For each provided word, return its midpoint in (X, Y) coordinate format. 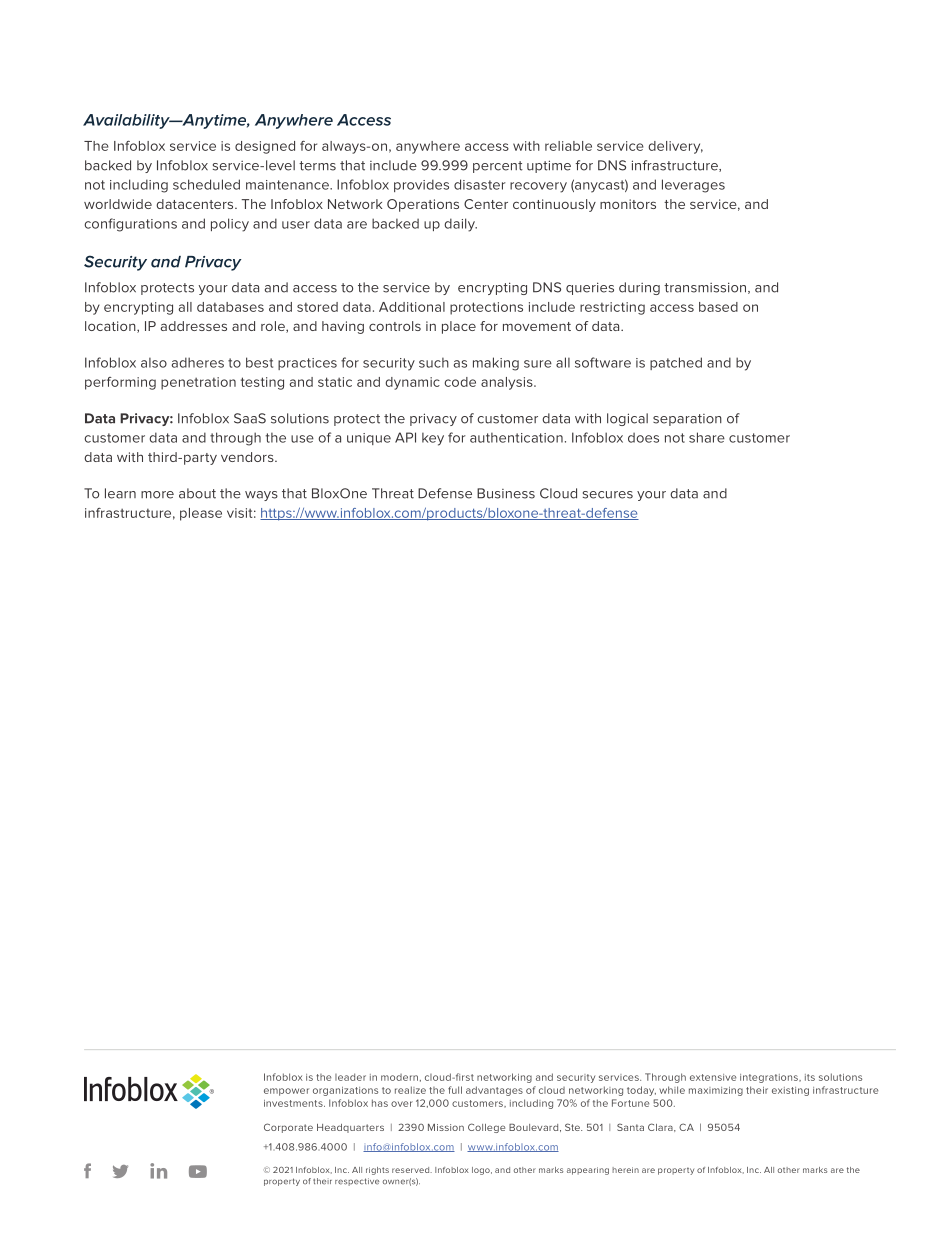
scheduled (206, 184)
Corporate (288, 1128)
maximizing (716, 1091)
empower (286, 1092)
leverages (693, 186)
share (707, 437)
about (197, 493)
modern (399, 1077)
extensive (713, 1077)
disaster (480, 184)
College (486, 1128)
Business (506, 493)
